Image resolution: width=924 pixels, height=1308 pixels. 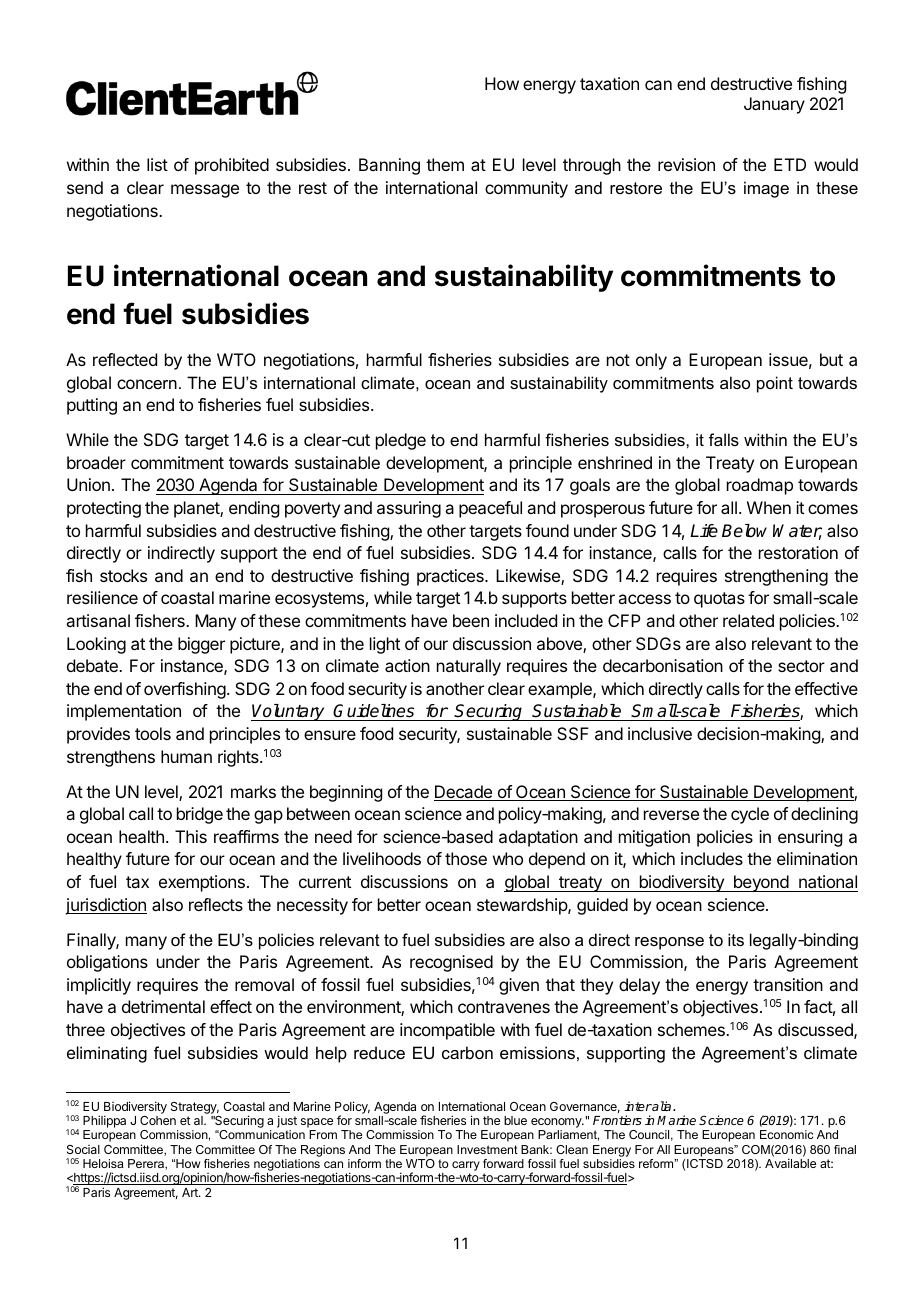 What do you see at coordinates (445, 164) in the screenshot?
I see `them` at bounding box center [445, 164].
